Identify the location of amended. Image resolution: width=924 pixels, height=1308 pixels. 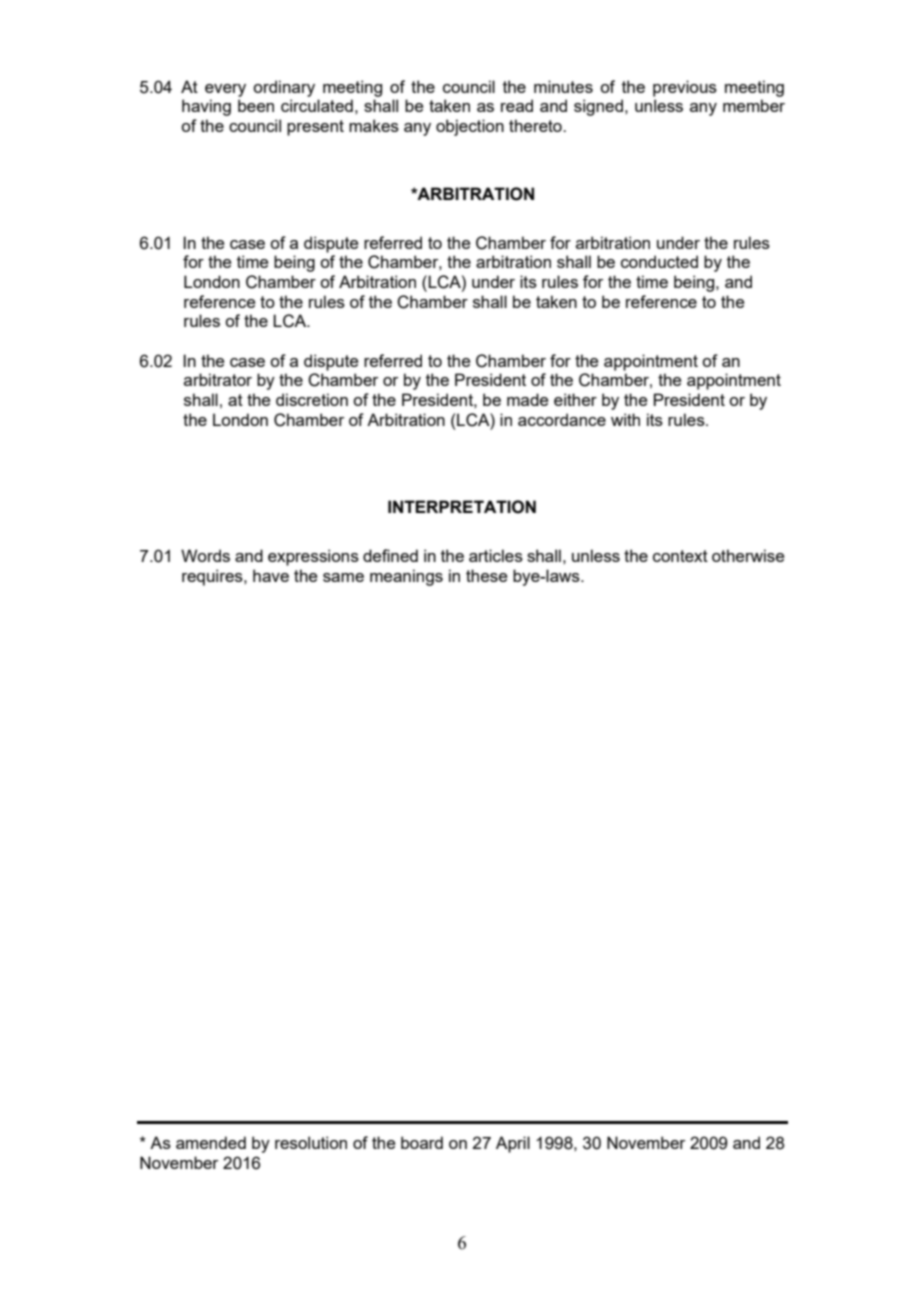
(211, 1142).
